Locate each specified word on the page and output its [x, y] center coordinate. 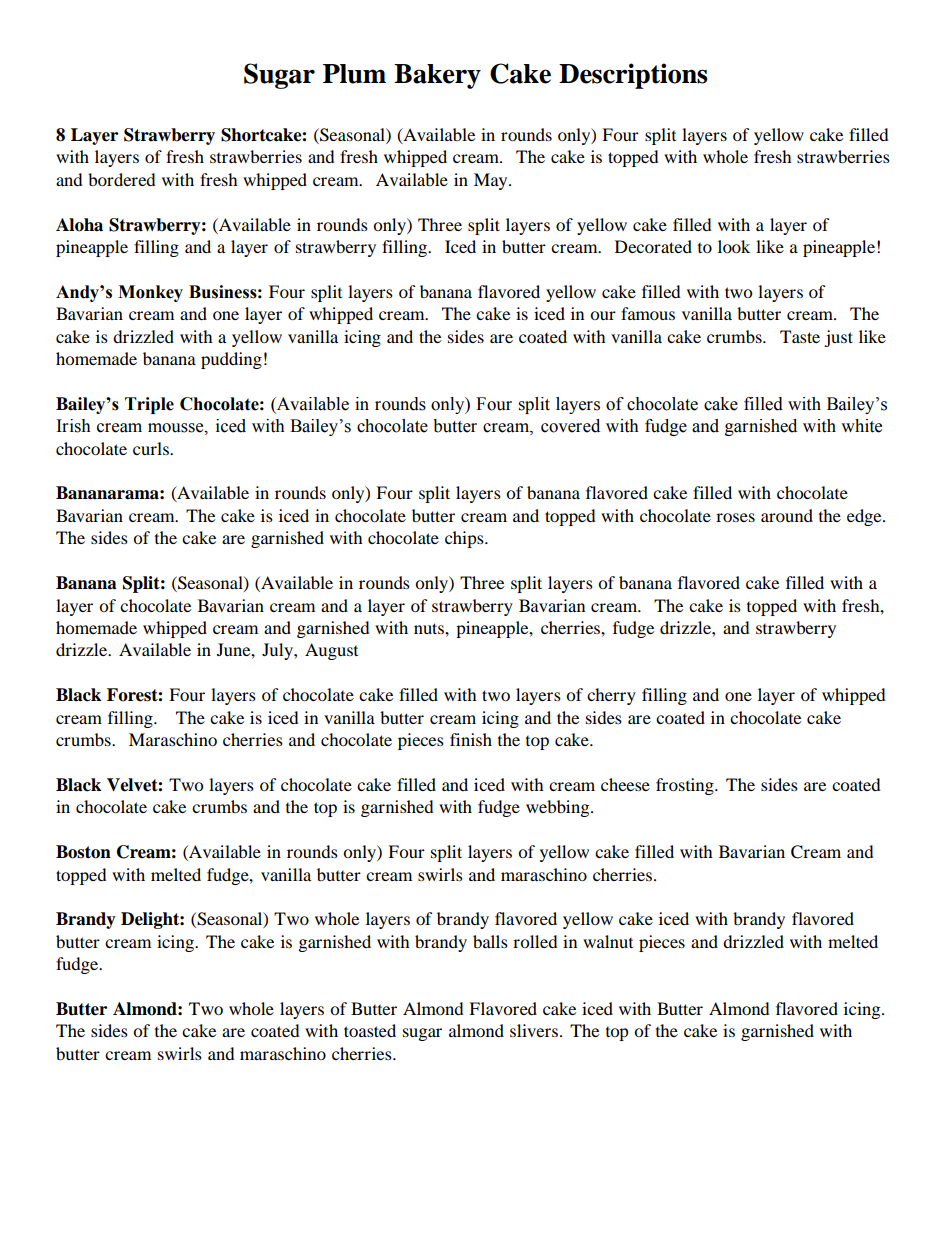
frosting [686, 786]
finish [471, 739]
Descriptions [633, 76]
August [331, 651]
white [861, 426]
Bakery [437, 76]
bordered [122, 179]
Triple [149, 405]
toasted [370, 1030]
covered [570, 426]
